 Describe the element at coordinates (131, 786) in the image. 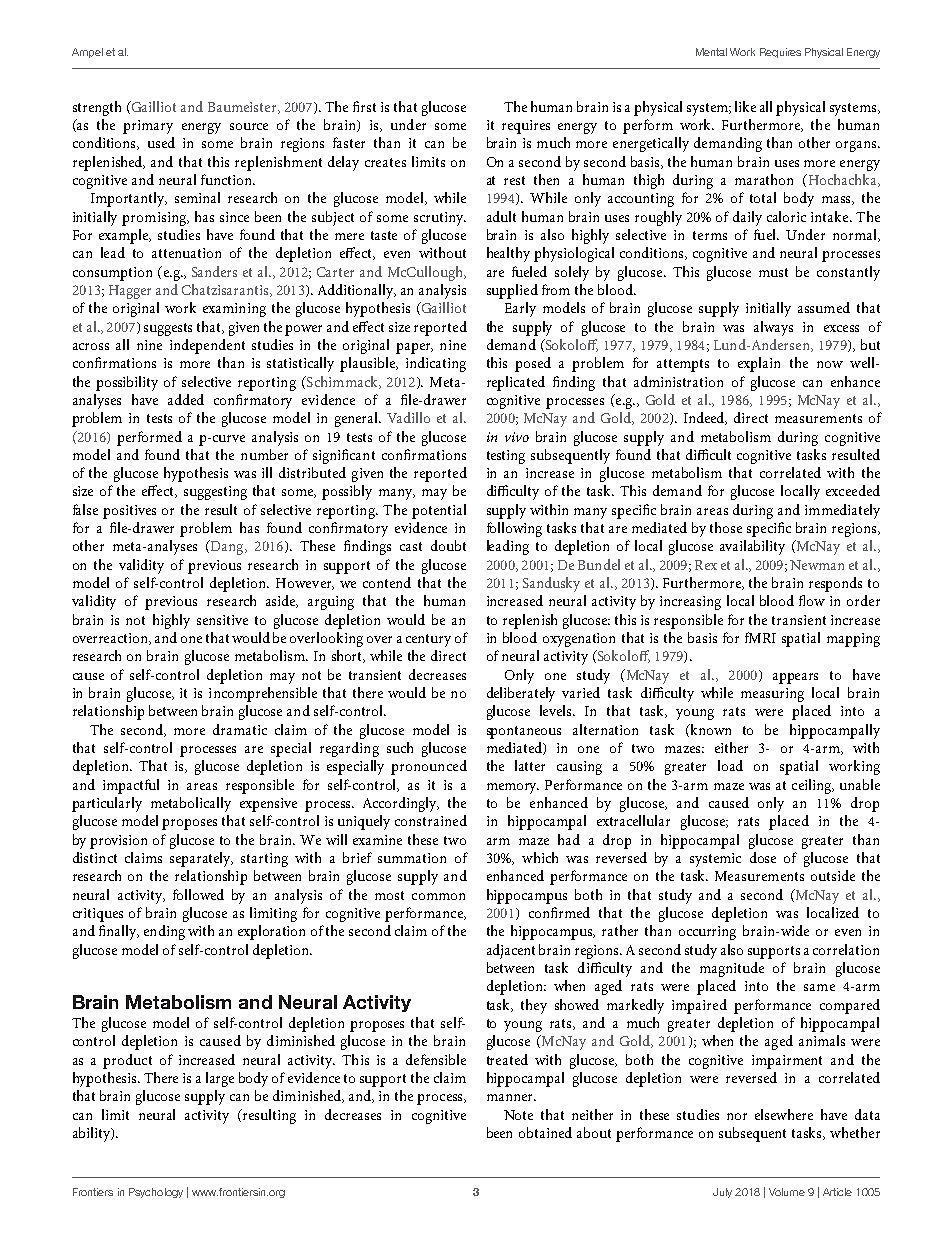

I see `impactful` at that location.
